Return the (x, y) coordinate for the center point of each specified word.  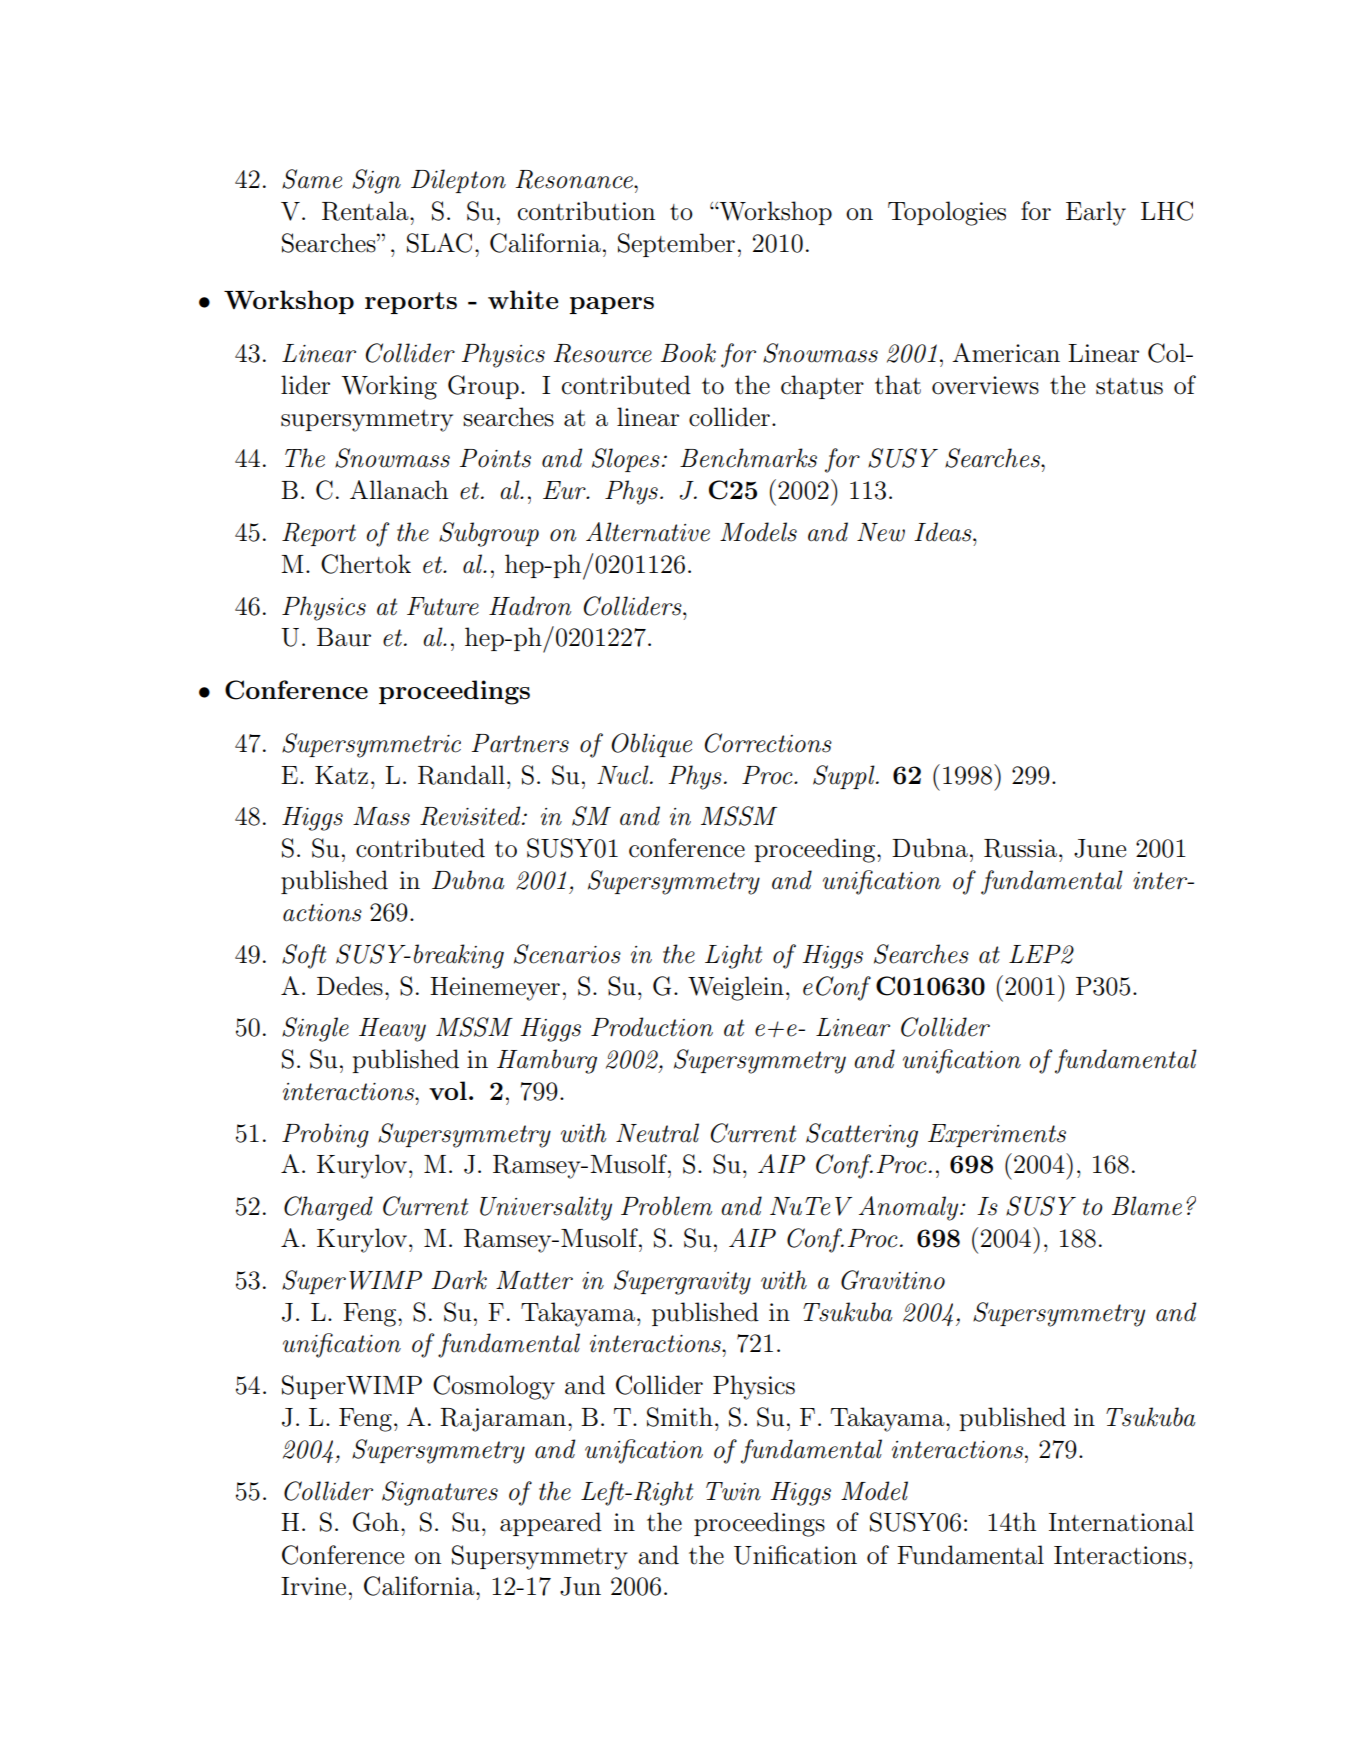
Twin (733, 1491)
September (676, 245)
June (1100, 848)
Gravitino (893, 1280)
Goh (376, 1522)
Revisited (471, 816)
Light (733, 956)
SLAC (439, 243)
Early (1096, 213)
